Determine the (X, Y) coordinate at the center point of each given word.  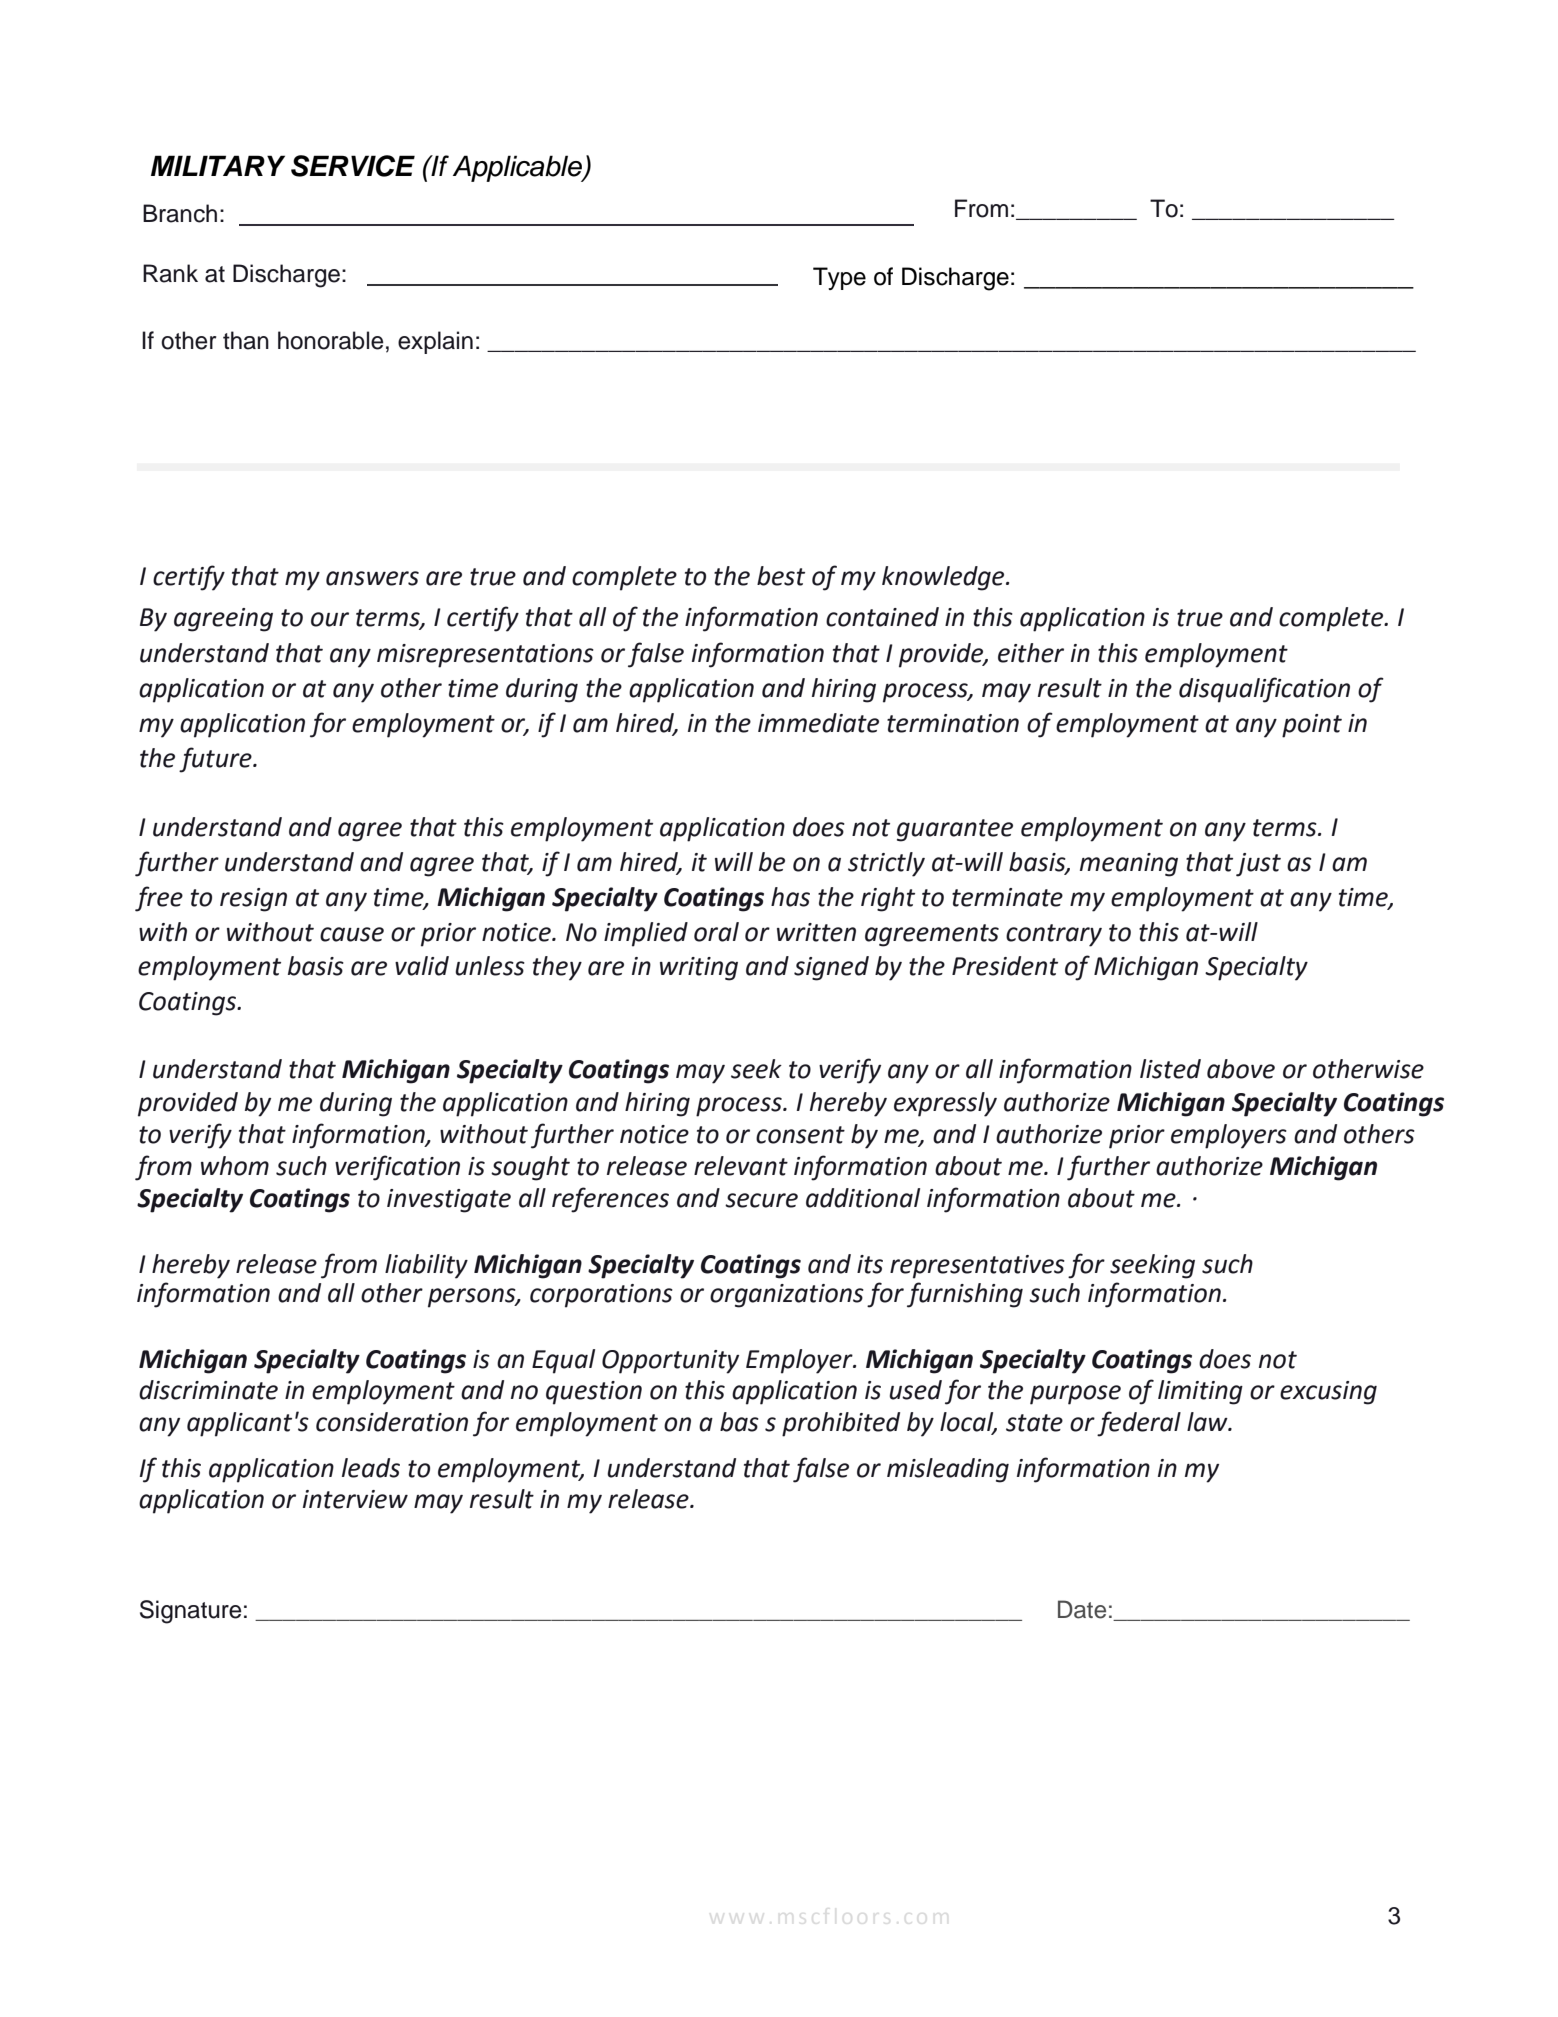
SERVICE (353, 166)
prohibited (841, 1424)
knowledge (944, 578)
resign (253, 900)
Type (839, 278)
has (790, 897)
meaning (1129, 865)
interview (355, 1499)
